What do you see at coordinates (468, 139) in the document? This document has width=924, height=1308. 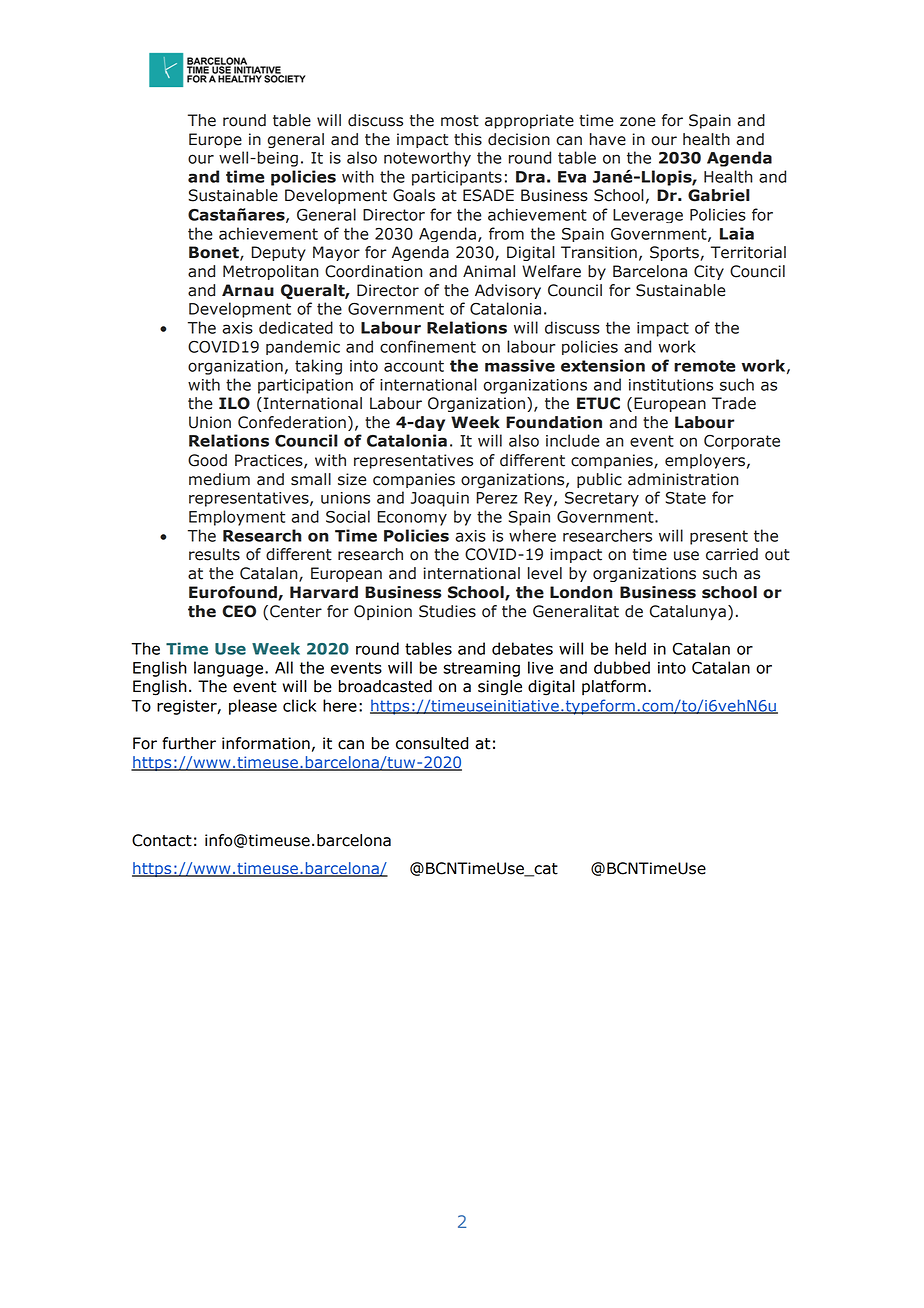 I see `this` at bounding box center [468, 139].
